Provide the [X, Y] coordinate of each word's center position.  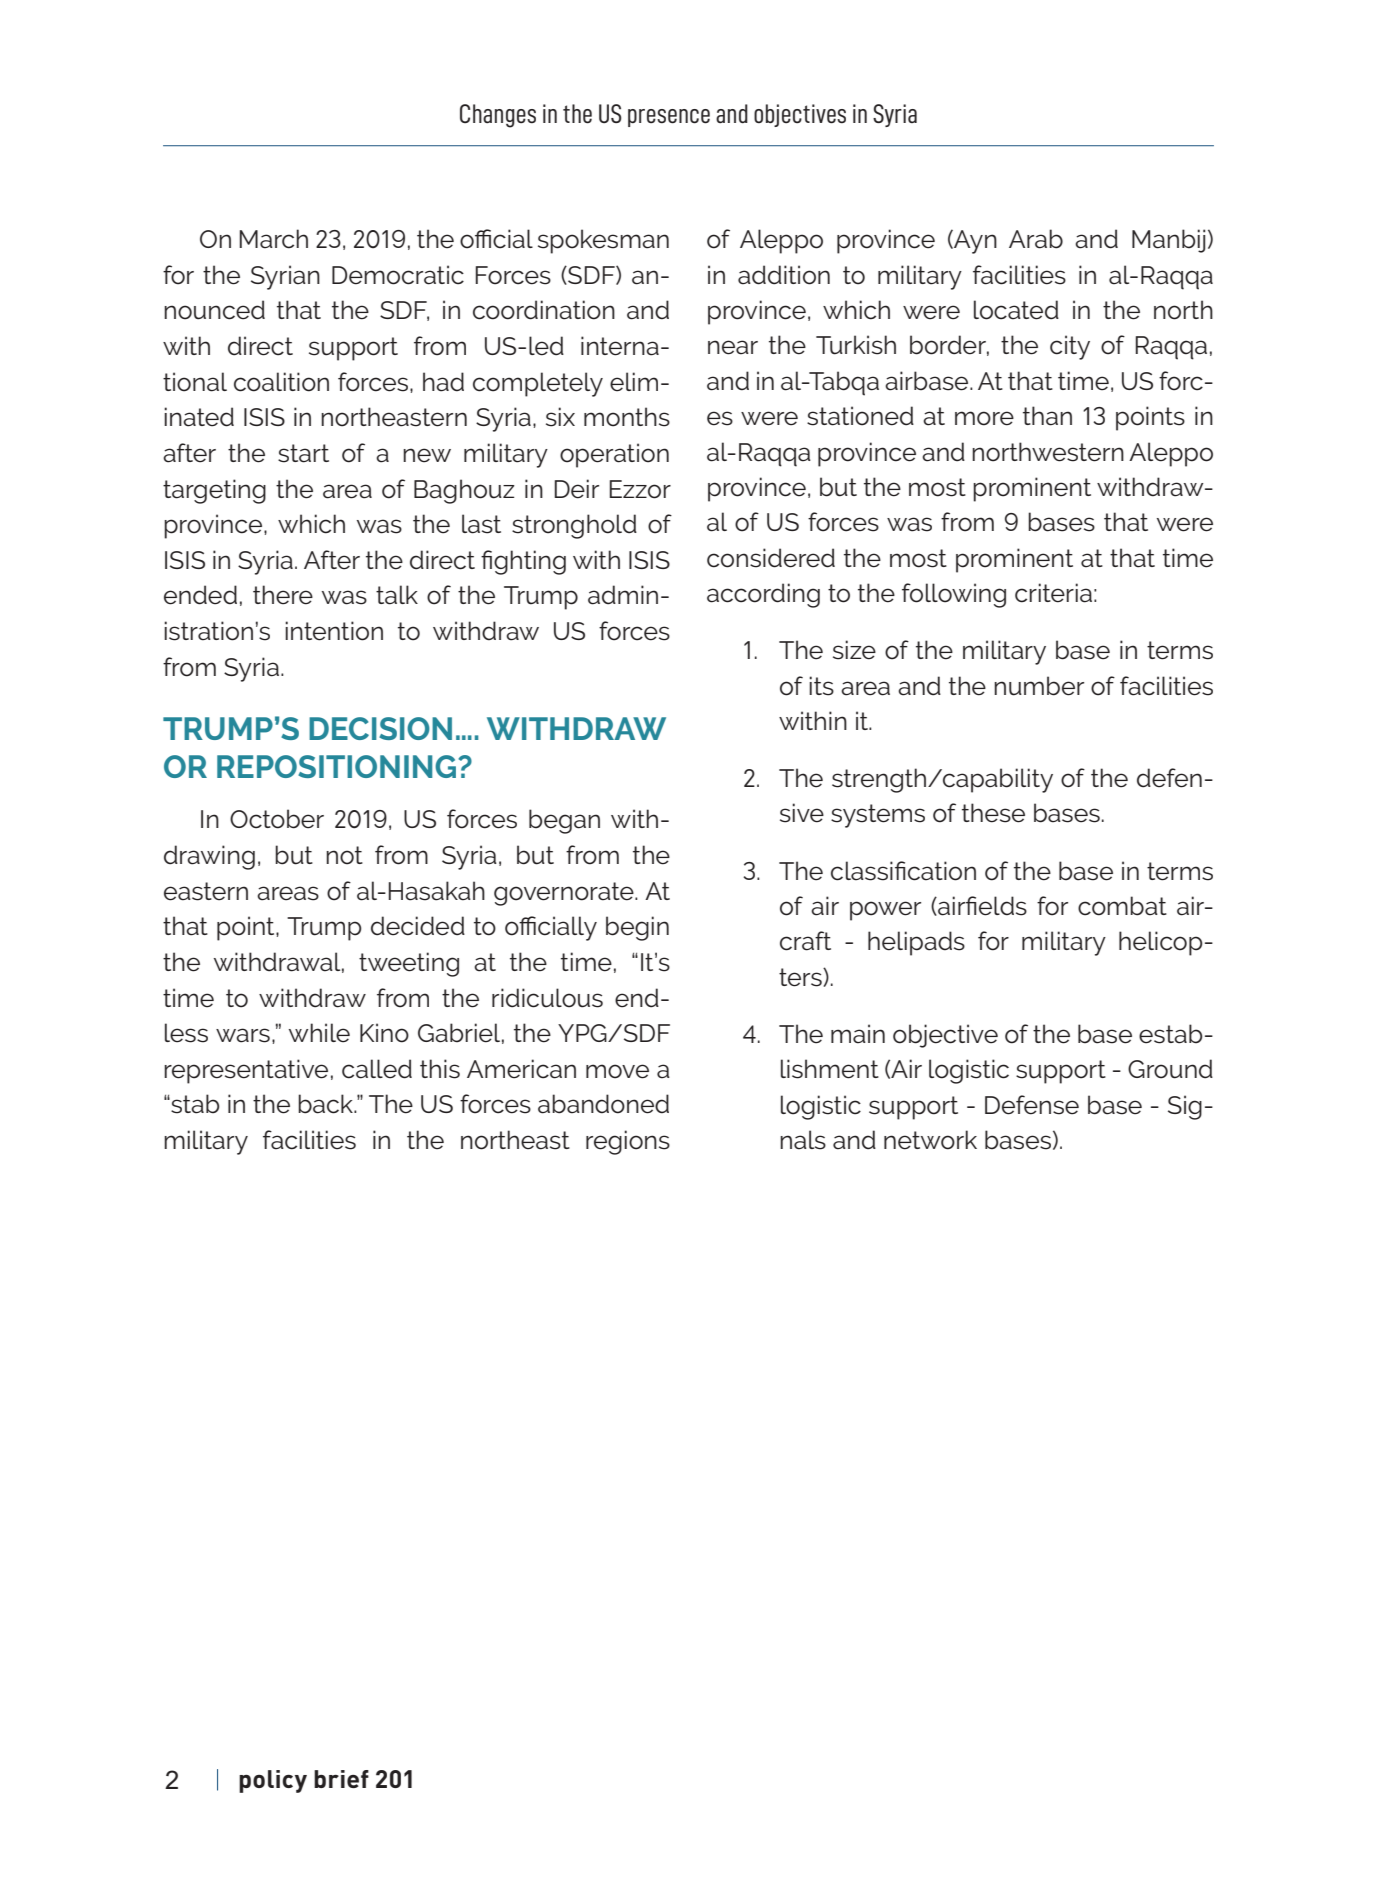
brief [341, 1779]
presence [669, 118]
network [930, 1140]
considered [771, 558]
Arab [1036, 239]
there [283, 595]
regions [628, 1142]
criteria [1053, 593]
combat [1122, 906]
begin [637, 928]
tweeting [409, 964]
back [327, 1104]
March [273, 239]
